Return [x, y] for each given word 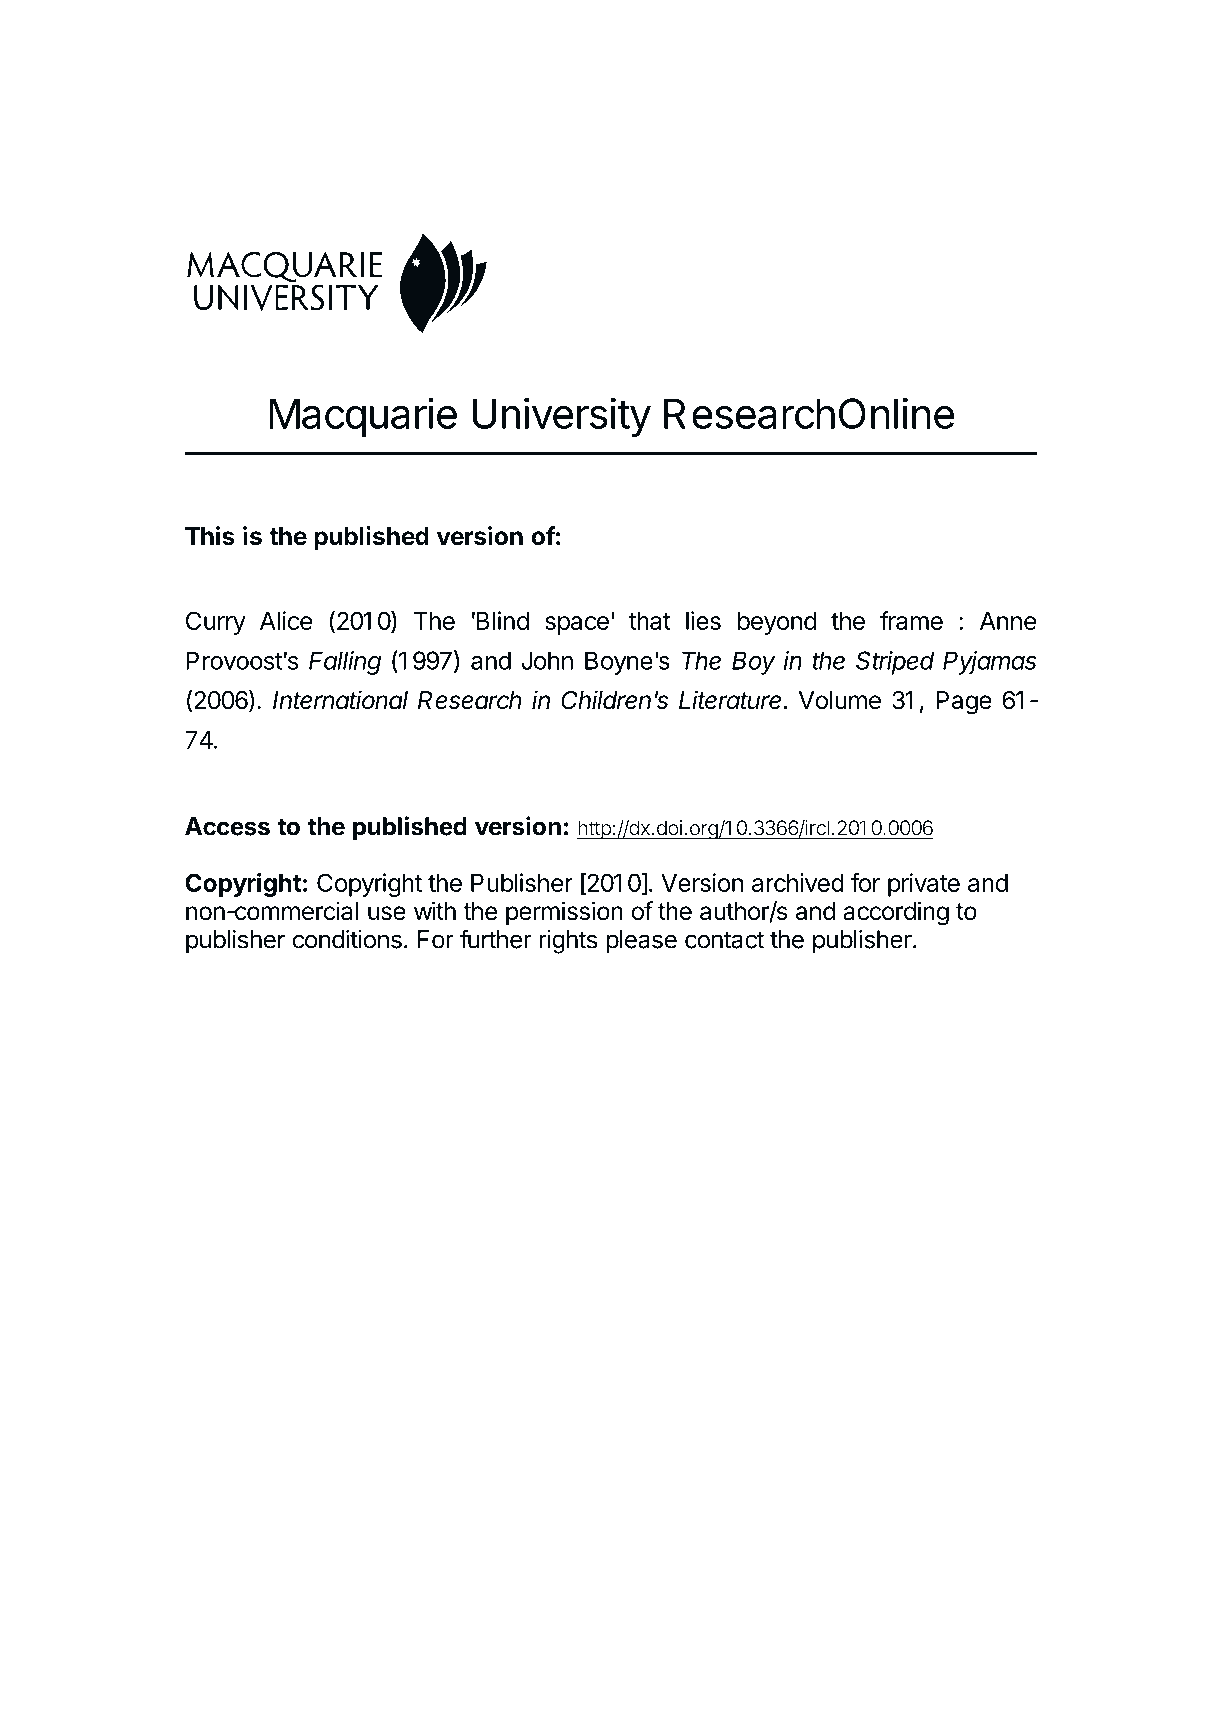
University [562, 417]
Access [227, 826]
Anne [1008, 621]
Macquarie [363, 417]
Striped [895, 663]
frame [911, 620]
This [210, 536]
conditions [347, 939]
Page [964, 703]
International [340, 700]
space [577, 625]
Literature [732, 700]
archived [798, 882]
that [650, 621]
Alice [286, 620]
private [924, 885]
